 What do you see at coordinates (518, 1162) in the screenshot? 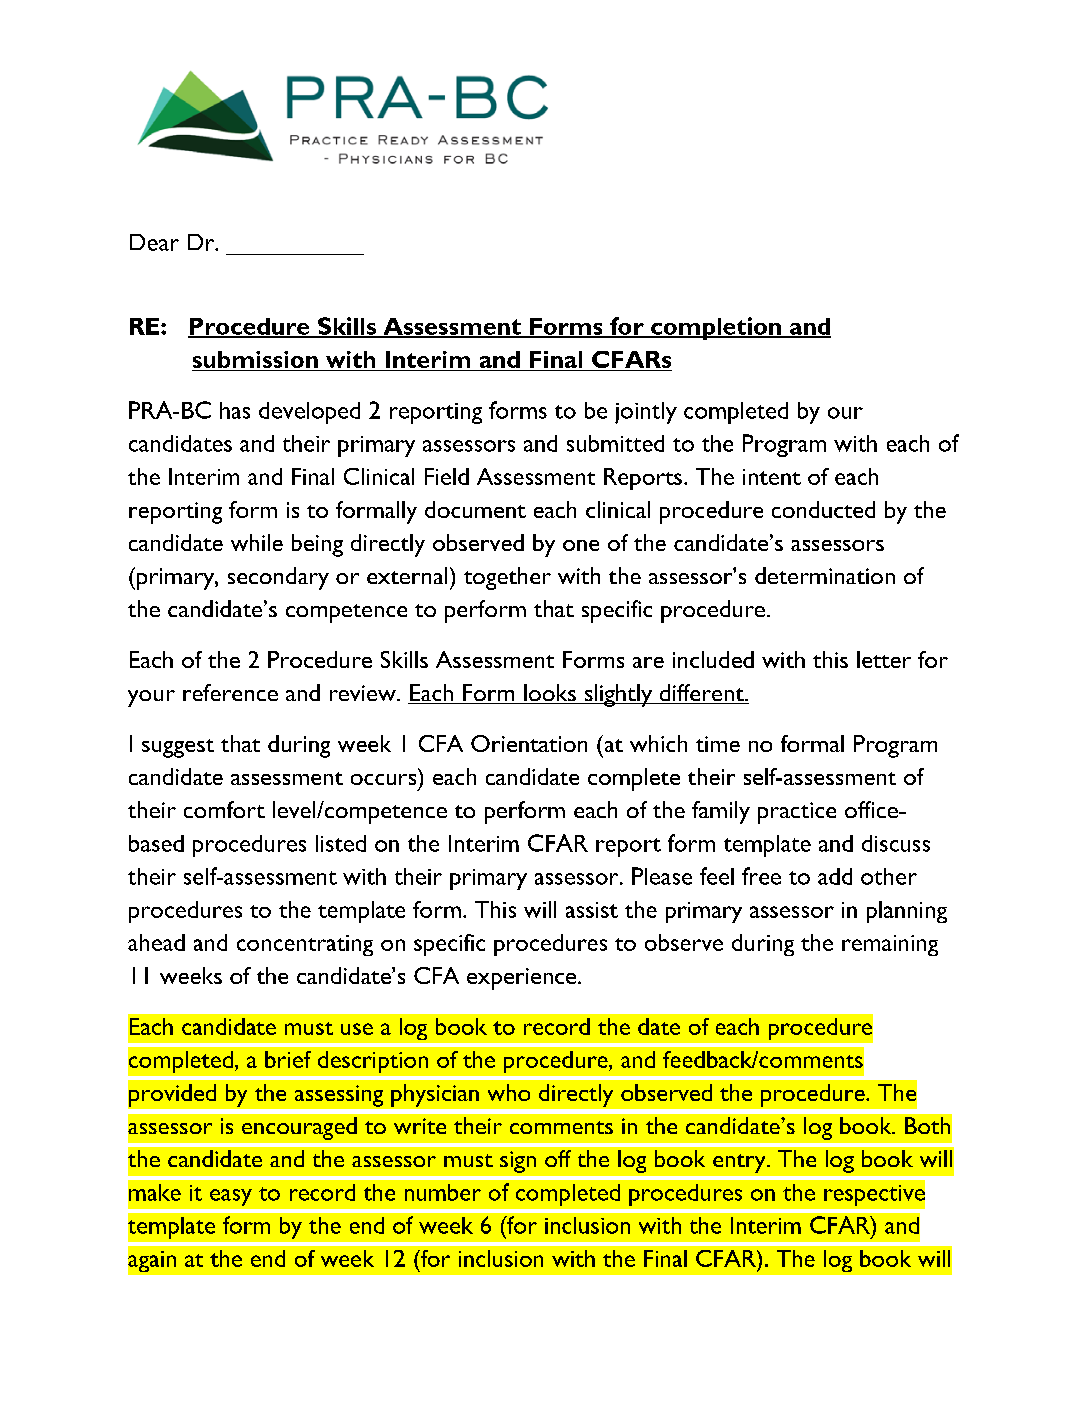
I see `sign` at bounding box center [518, 1162].
